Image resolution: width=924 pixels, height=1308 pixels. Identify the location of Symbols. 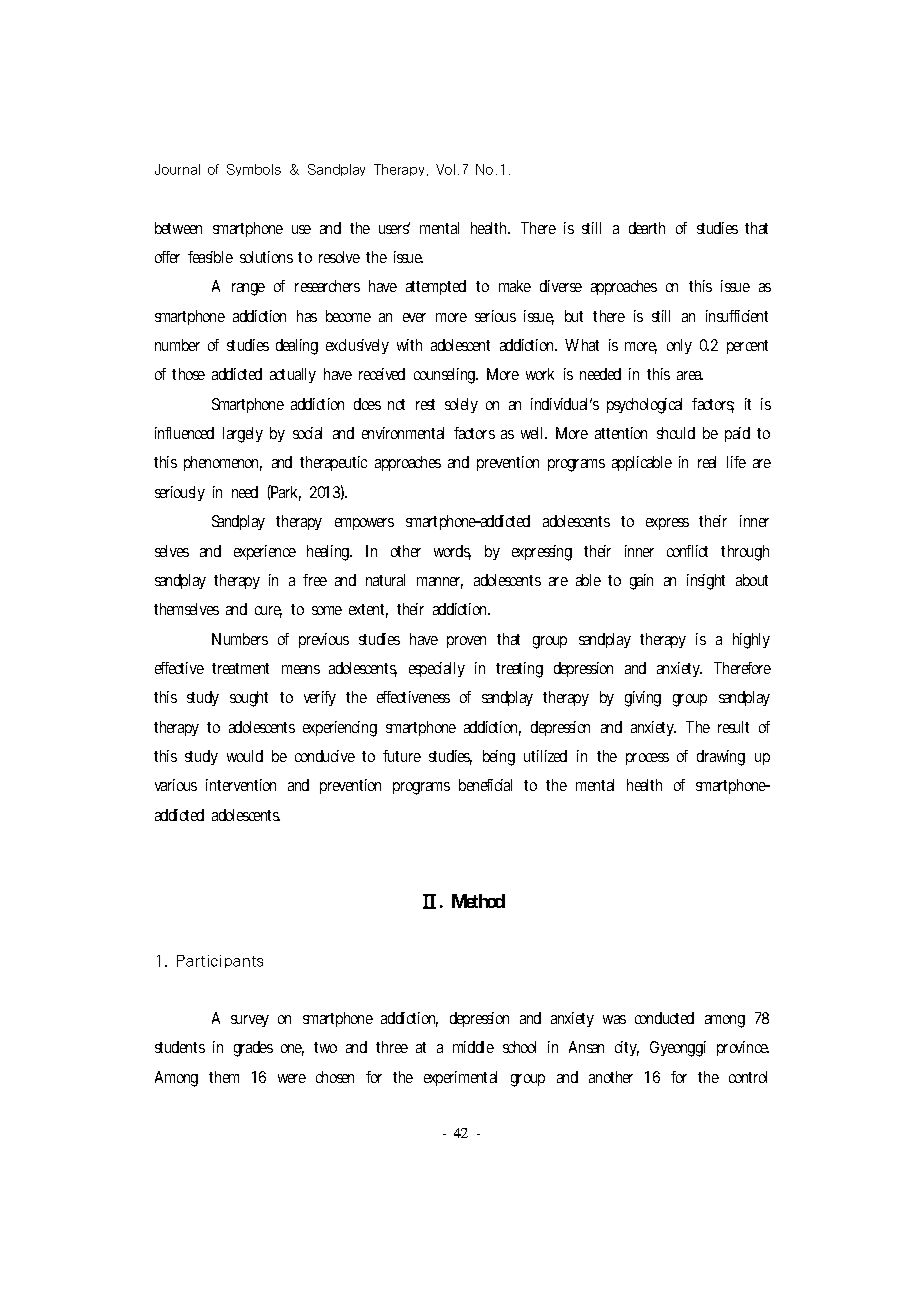
(254, 170).
